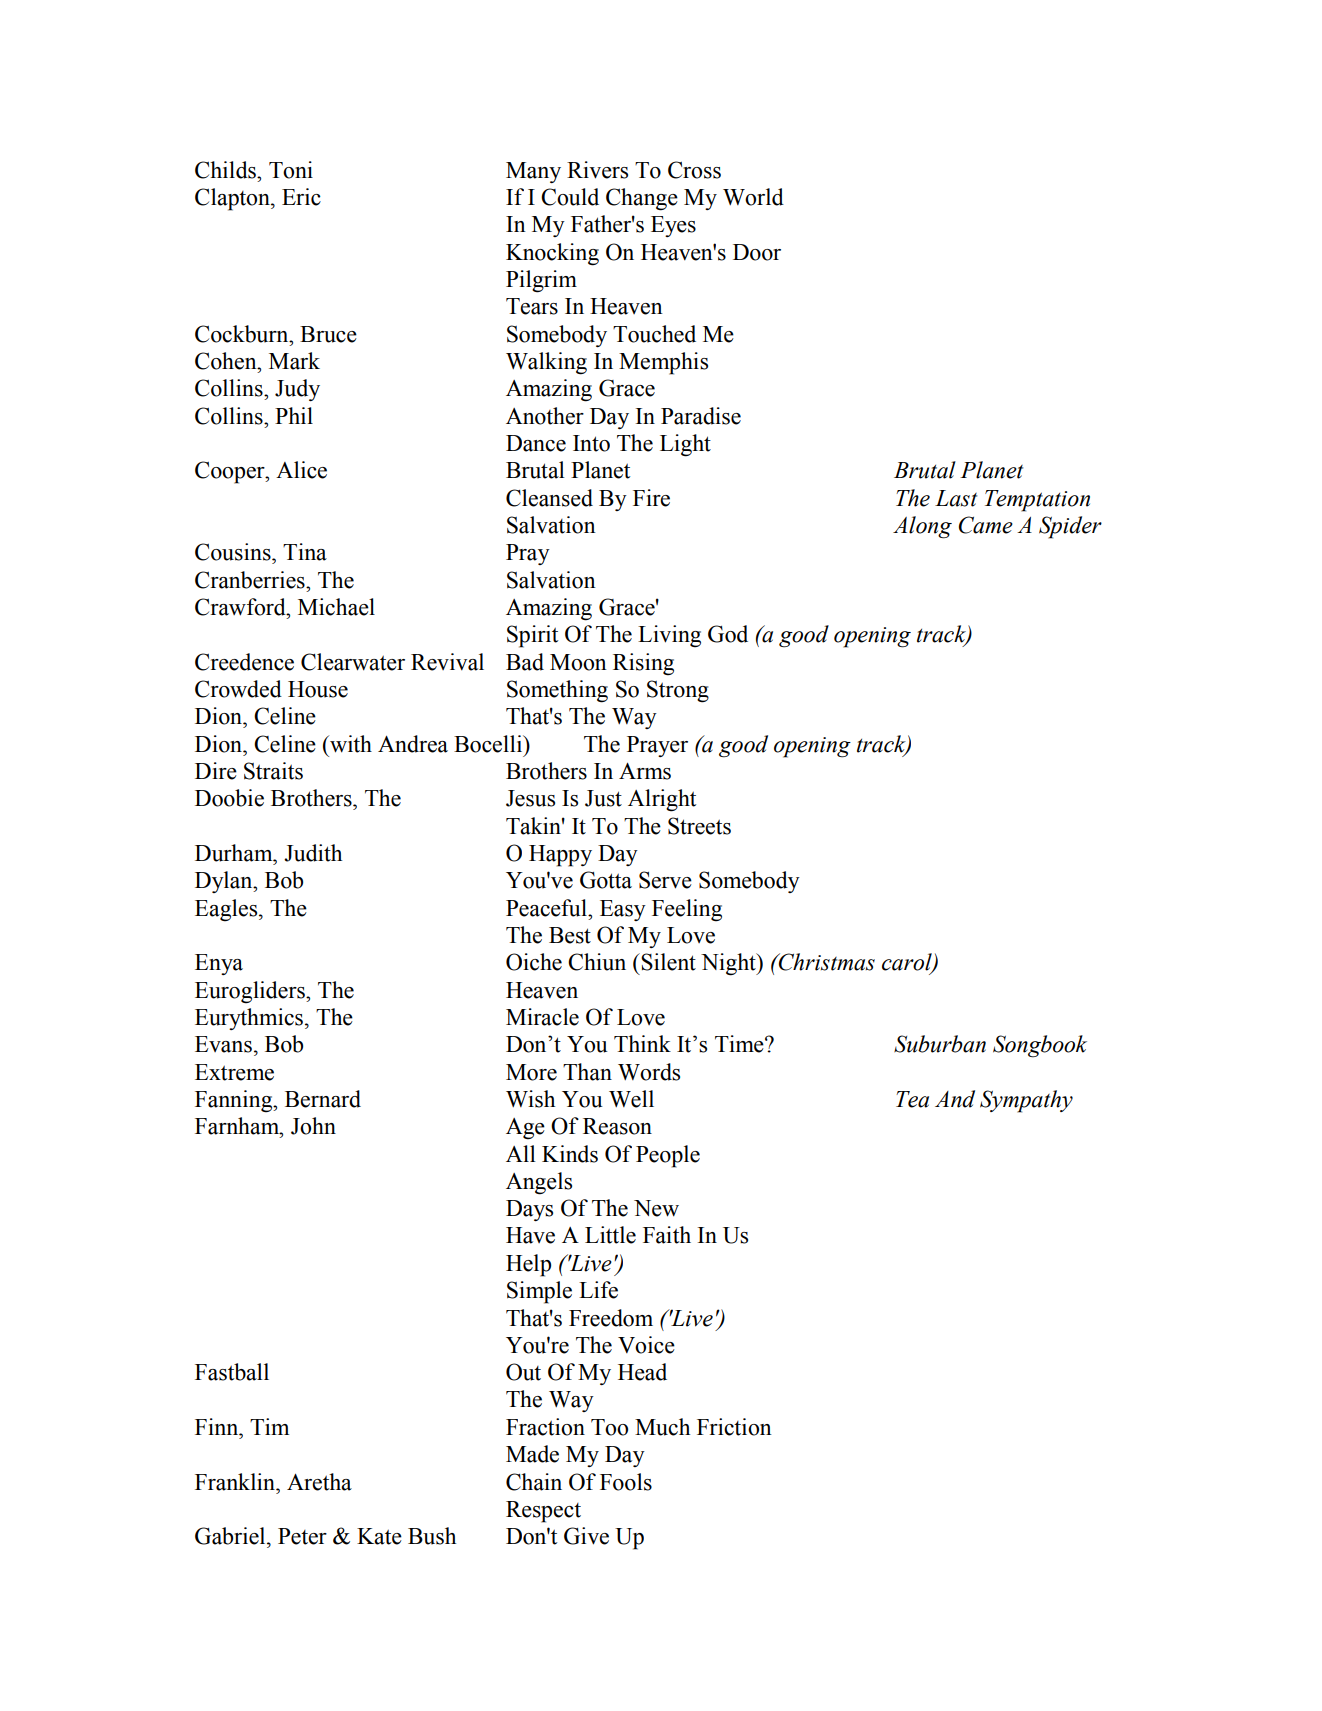 Image resolution: width=1322 pixels, height=1711 pixels. I want to click on Fools, so click(626, 1482).
